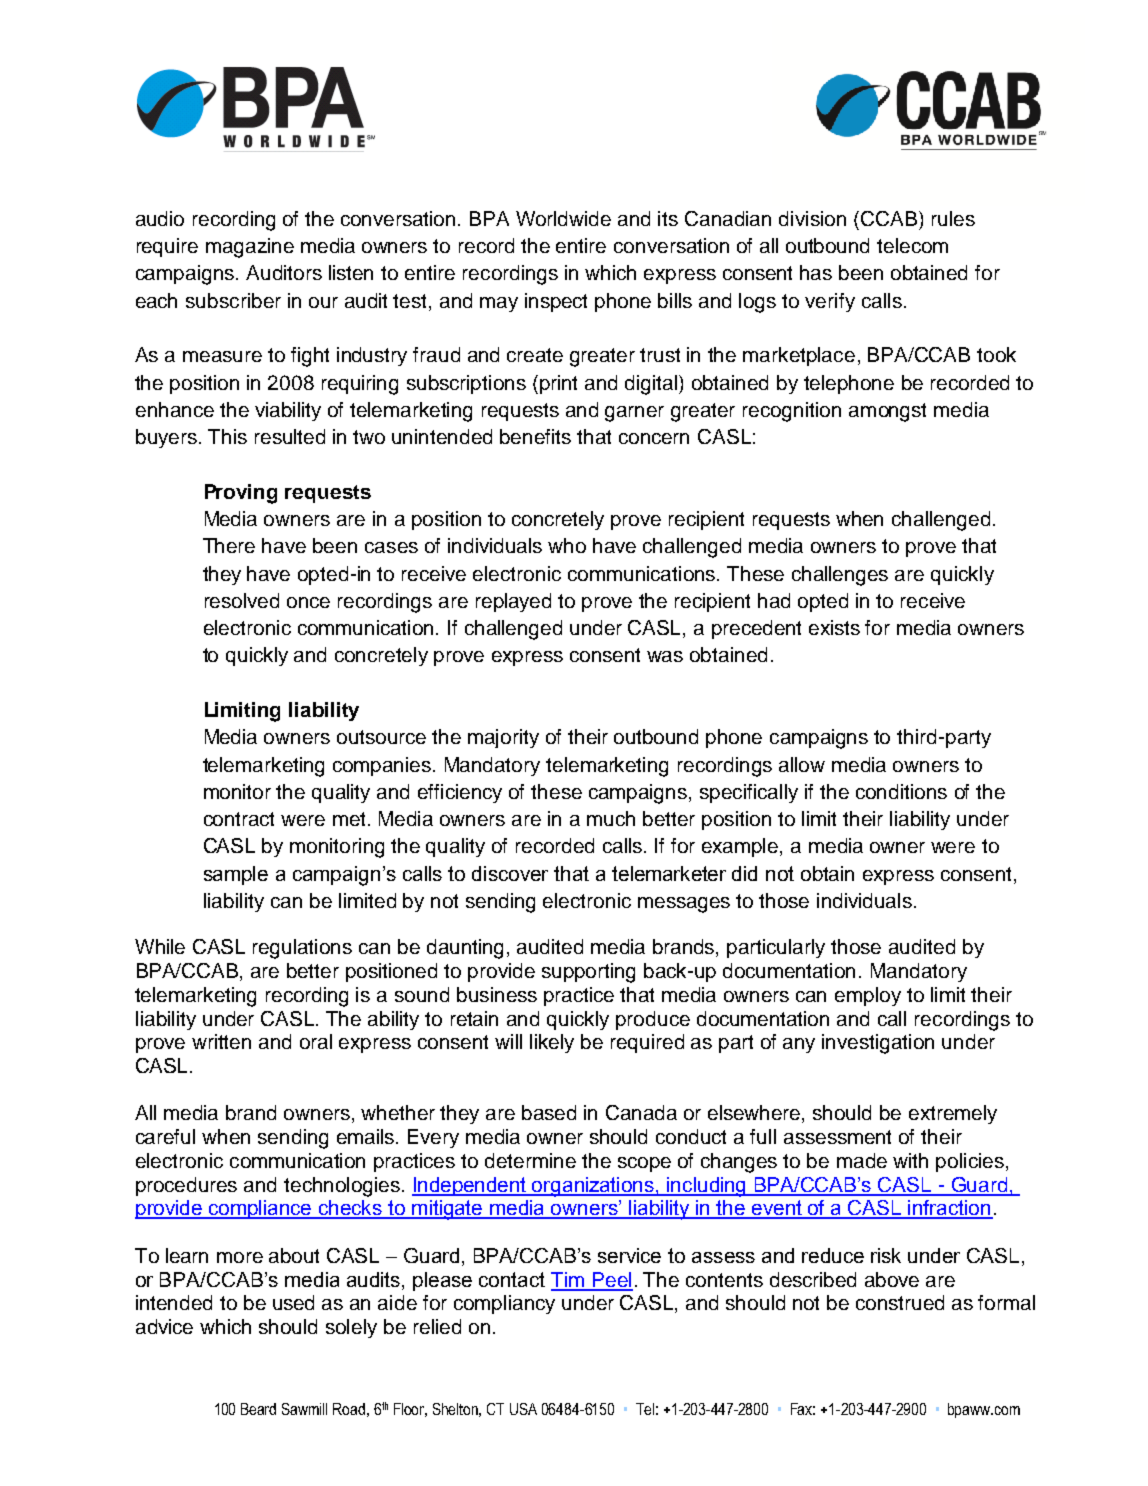  Describe the element at coordinates (239, 819) in the screenshot. I see `contract` at that location.
